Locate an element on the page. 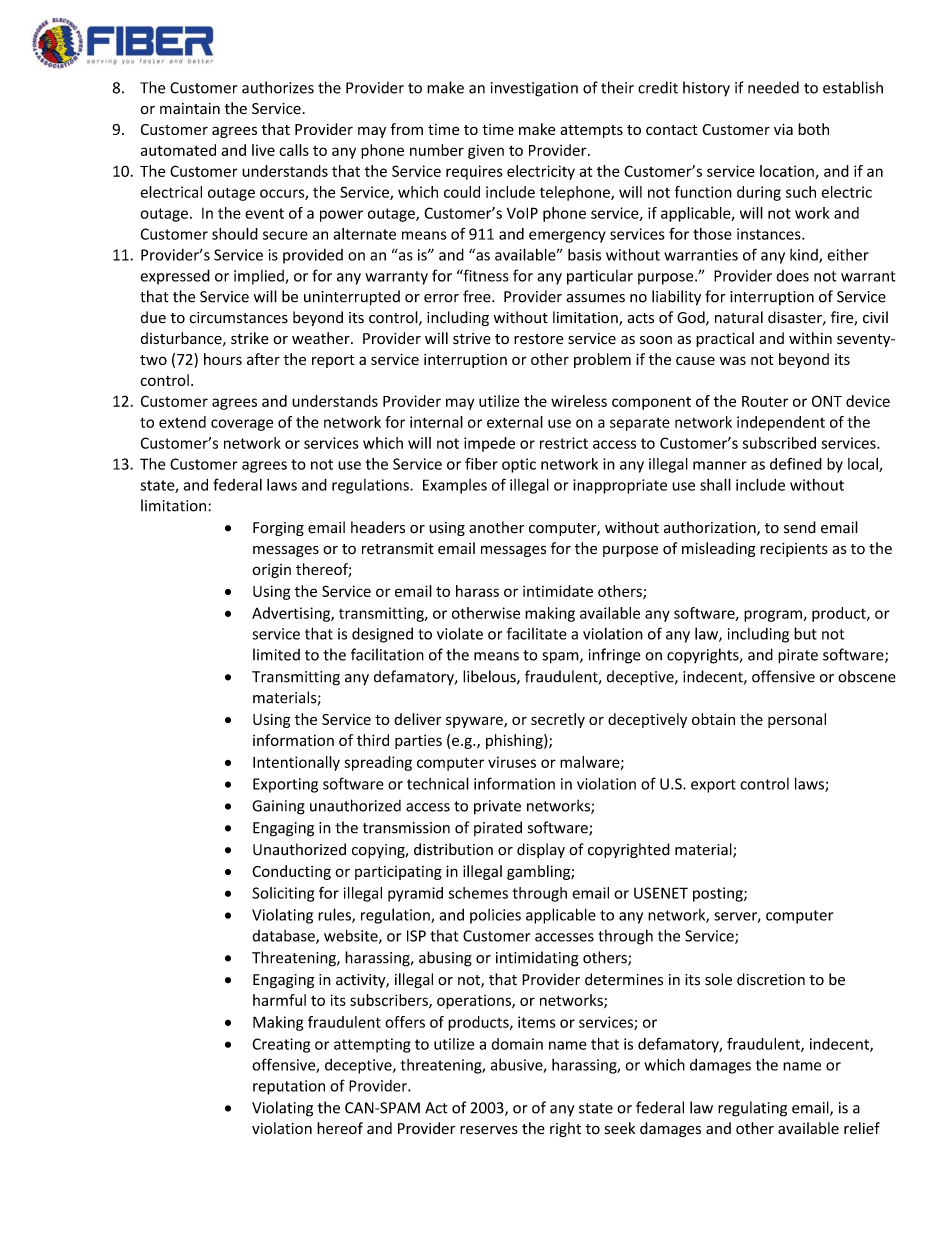 Image resolution: width=952 pixels, height=1233 pixels. reserves is located at coordinates (489, 1130).
